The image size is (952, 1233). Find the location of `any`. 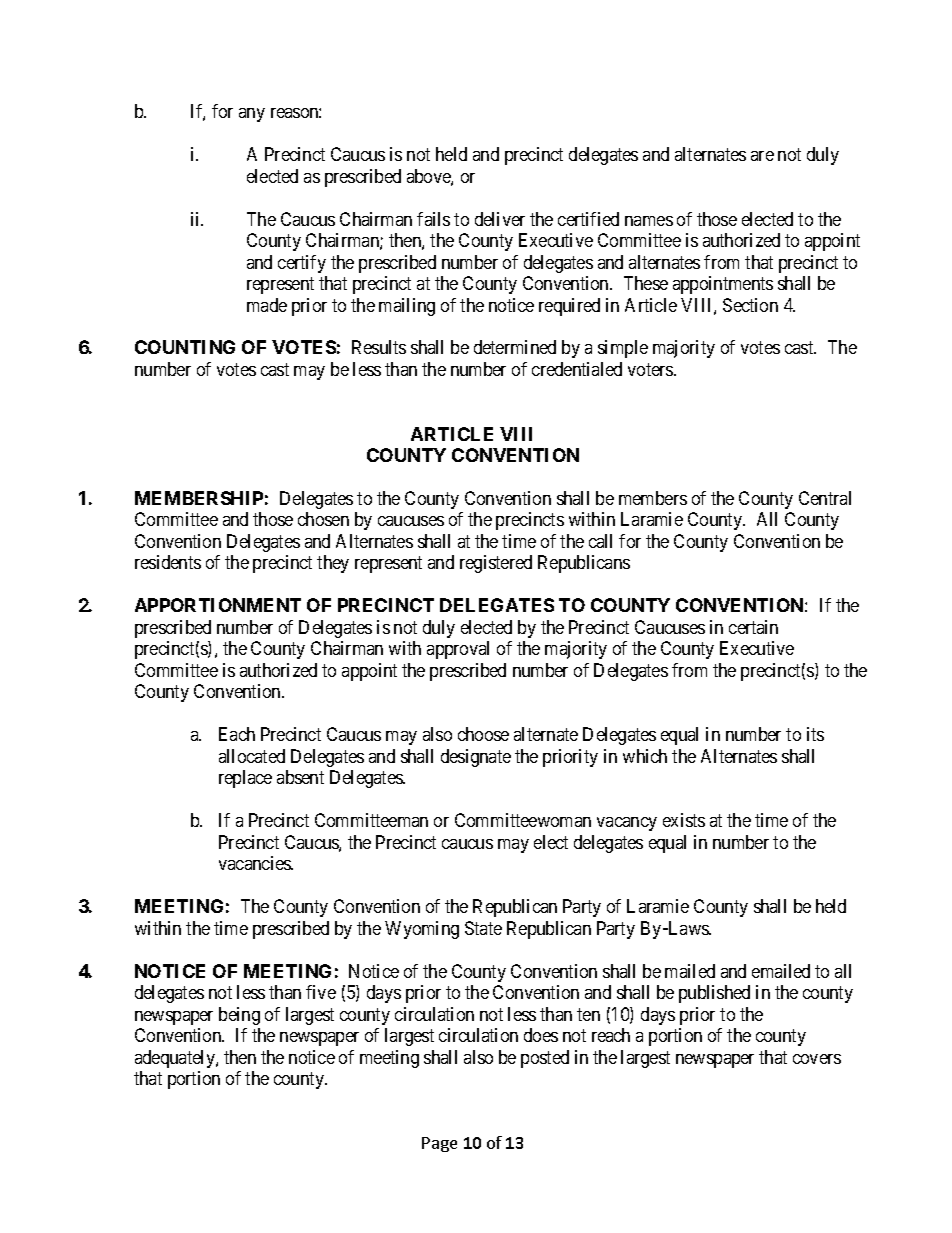

any is located at coordinates (252, 115).
